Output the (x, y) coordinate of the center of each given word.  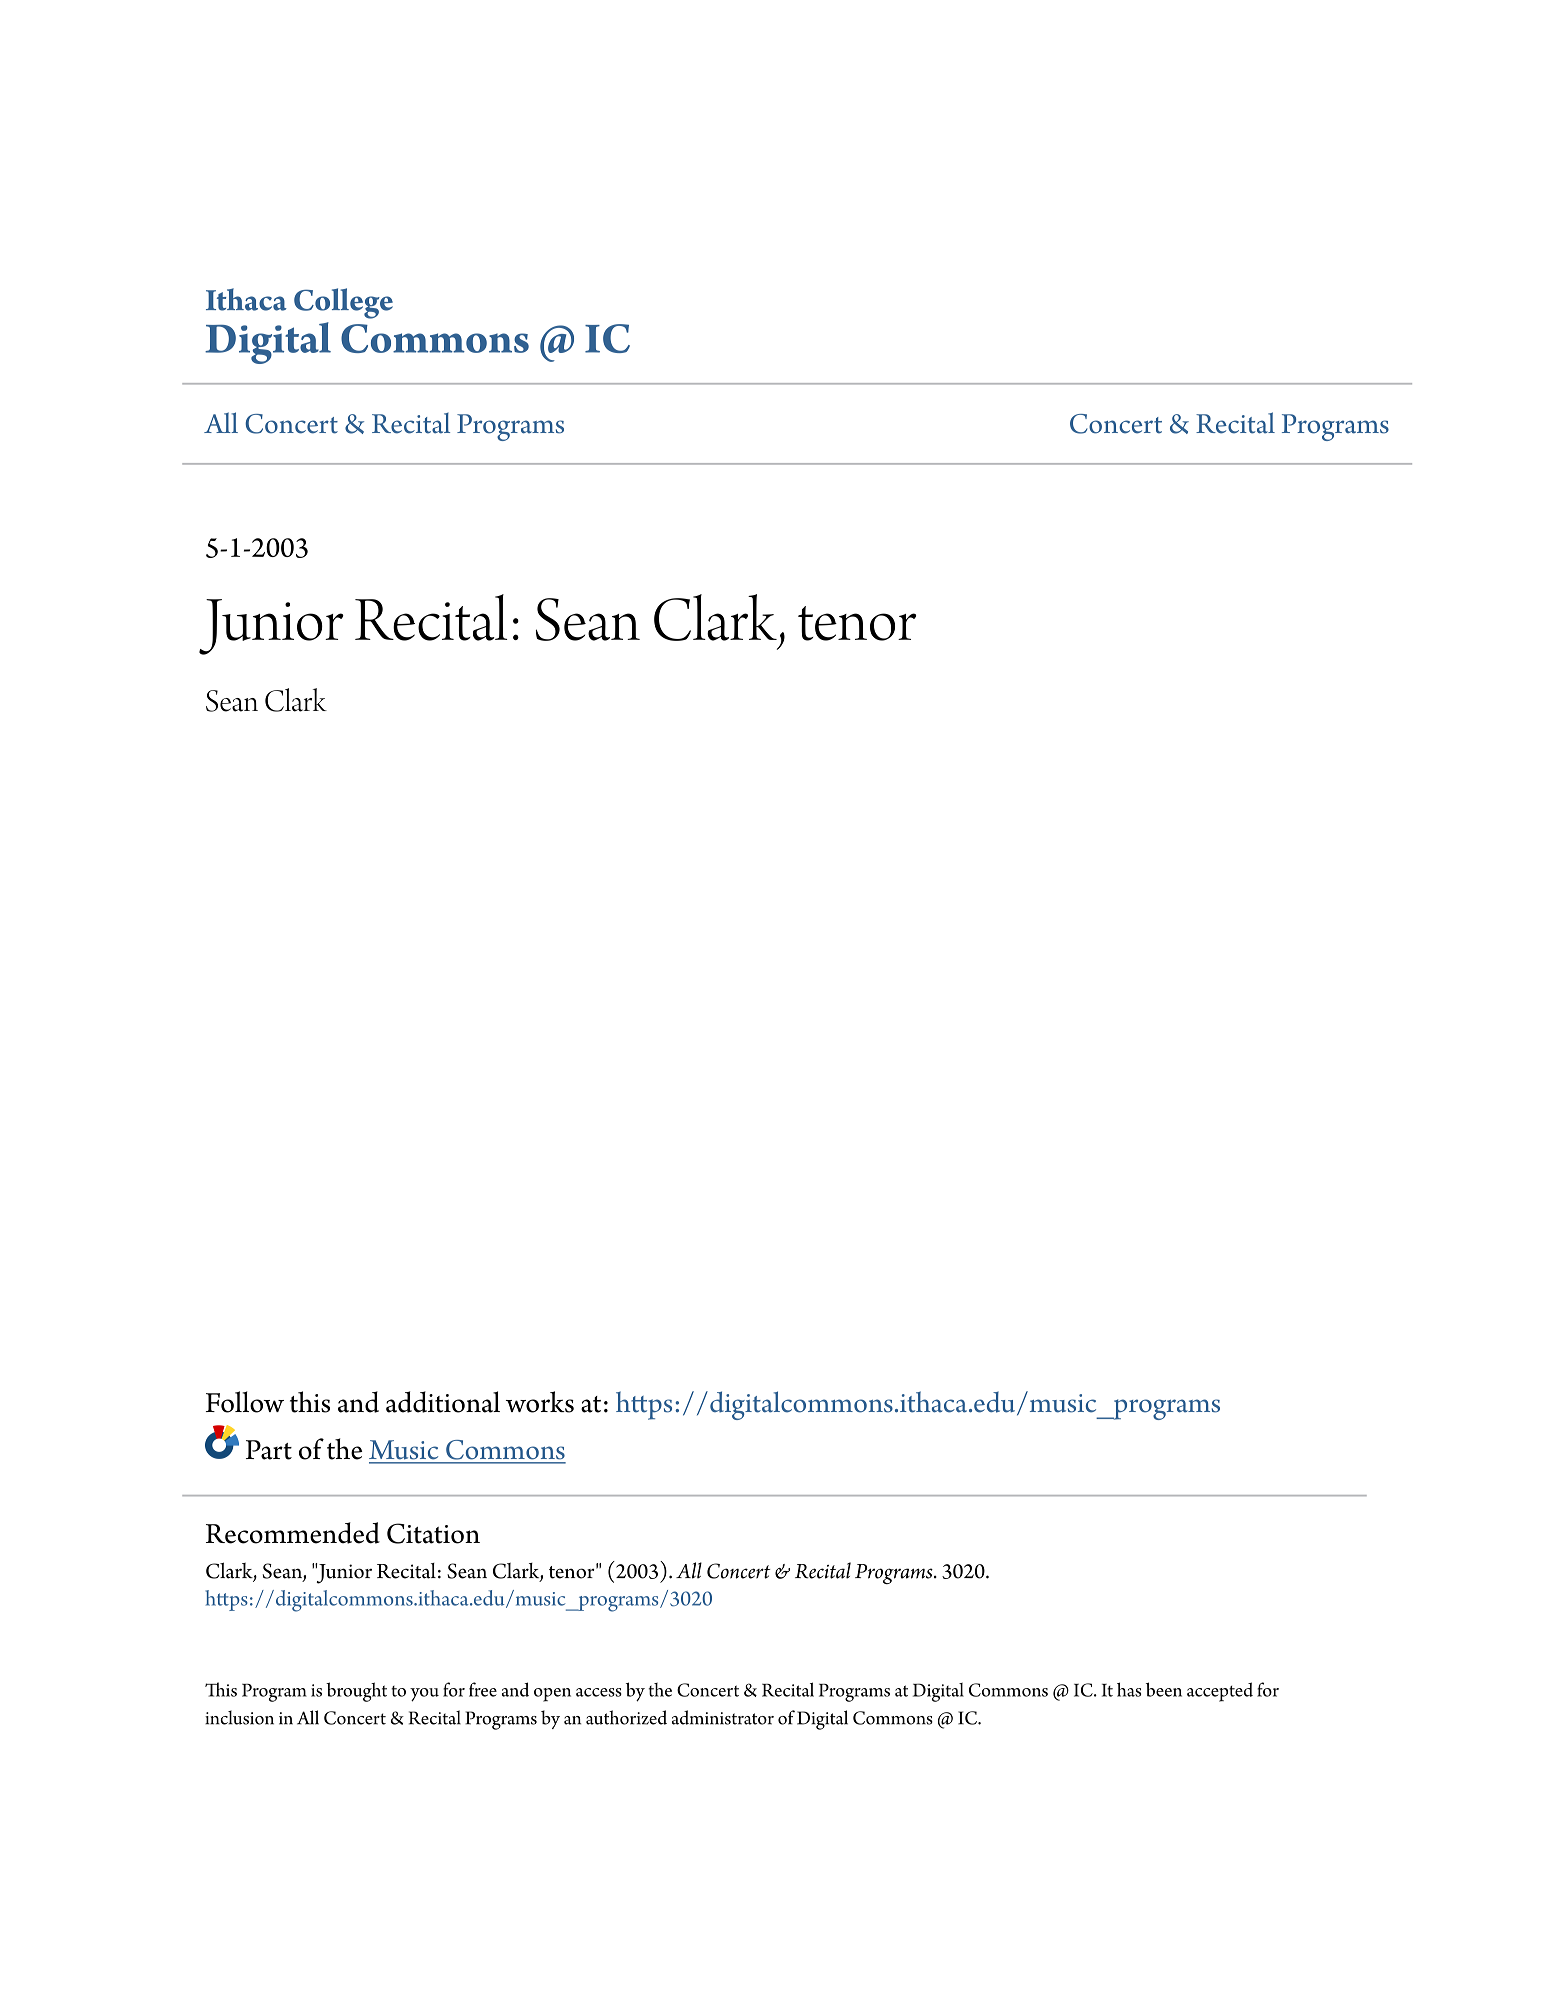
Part (269, 1450)
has (1129, 1689)
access (599, 1692)
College (343, 303)
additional (443, 1402)
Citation (433, 1533)
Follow (245, 1402)
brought (356, 1692)
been (1164, 1689)
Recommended (293, 1533)
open (552, 1695)
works (540, 1402)
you (424, 1695)
